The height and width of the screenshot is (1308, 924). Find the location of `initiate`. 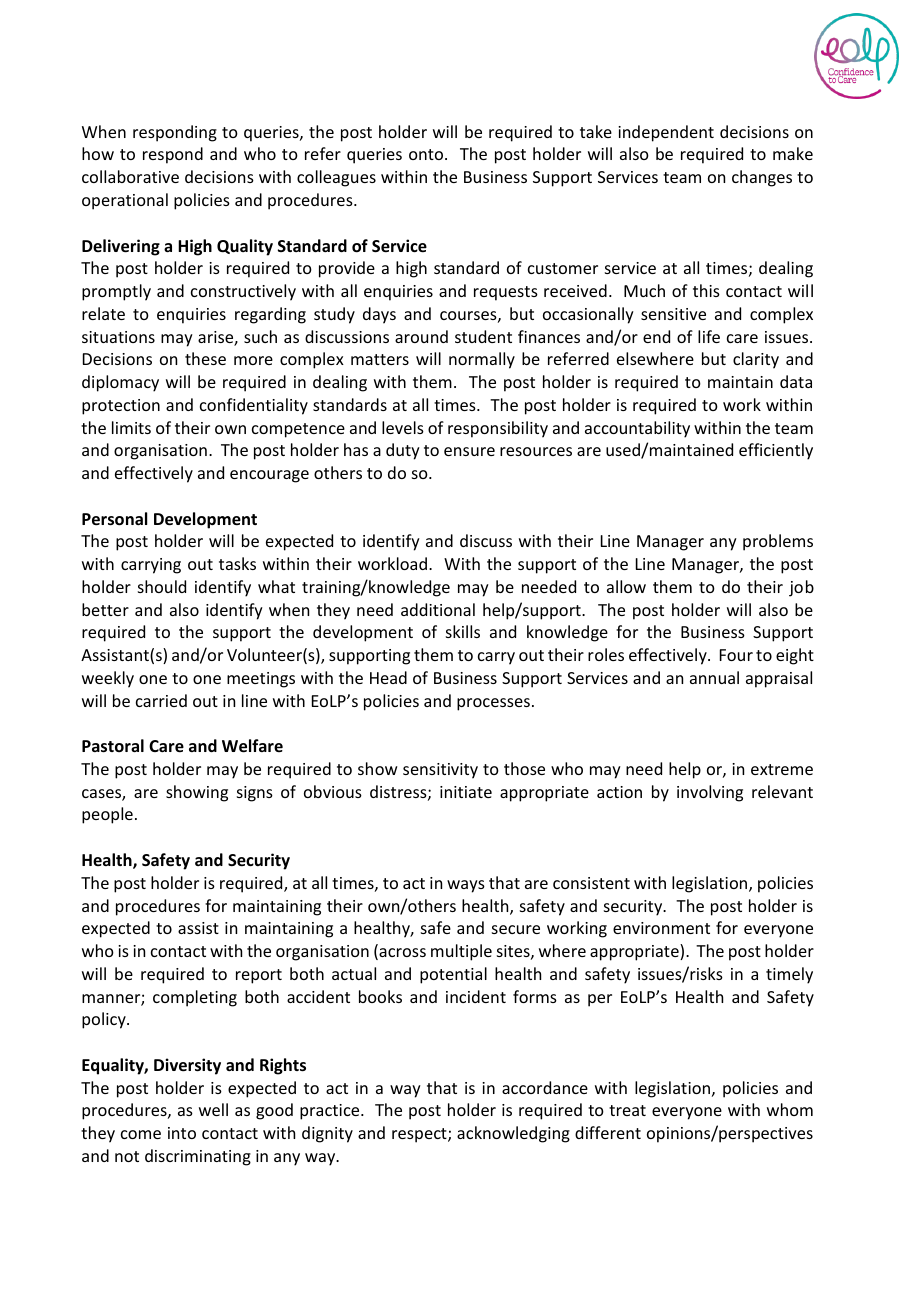

initiate is located at coordinates (466, 792).
